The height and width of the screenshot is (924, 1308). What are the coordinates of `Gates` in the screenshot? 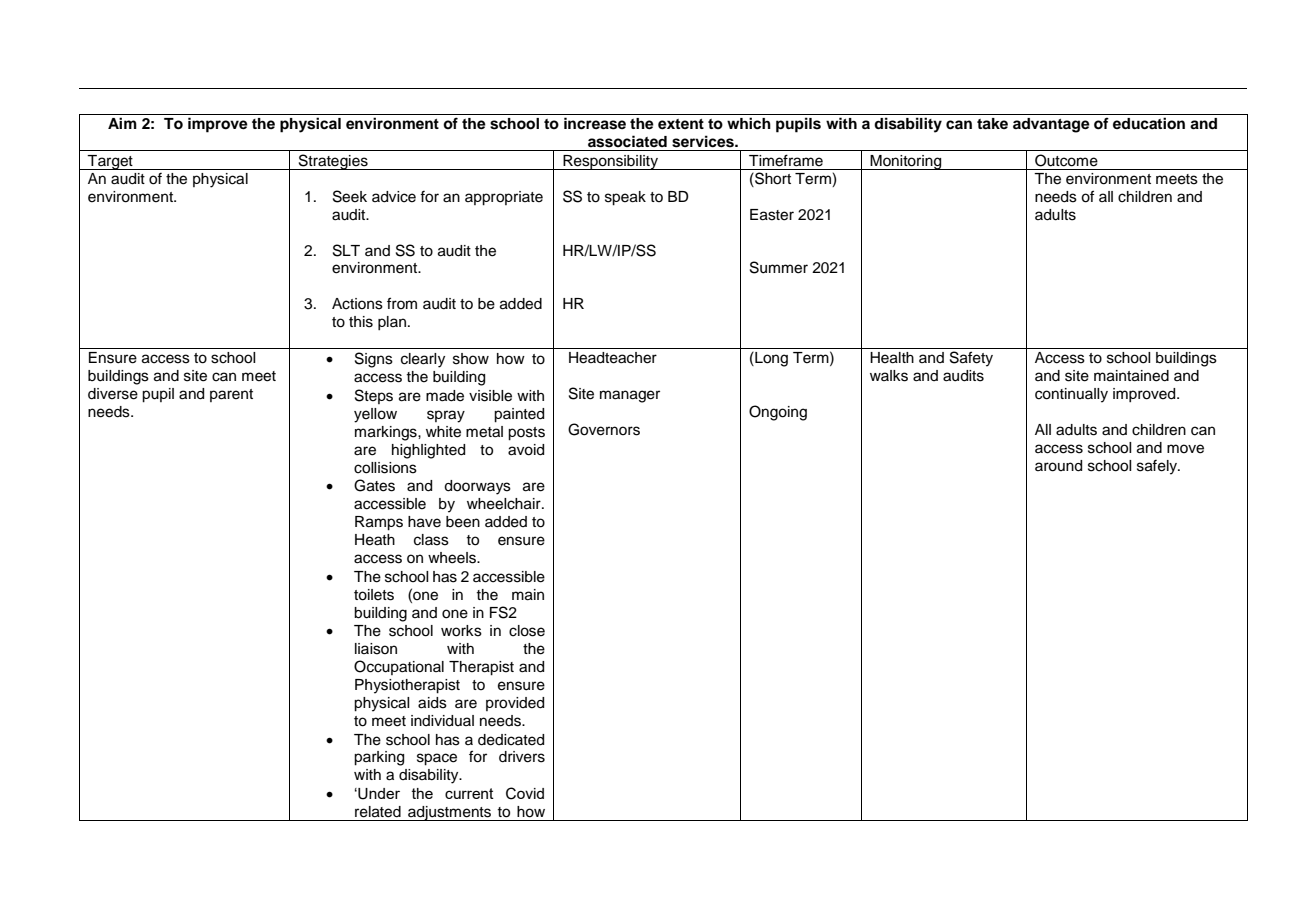 It's located at (374, 485).
